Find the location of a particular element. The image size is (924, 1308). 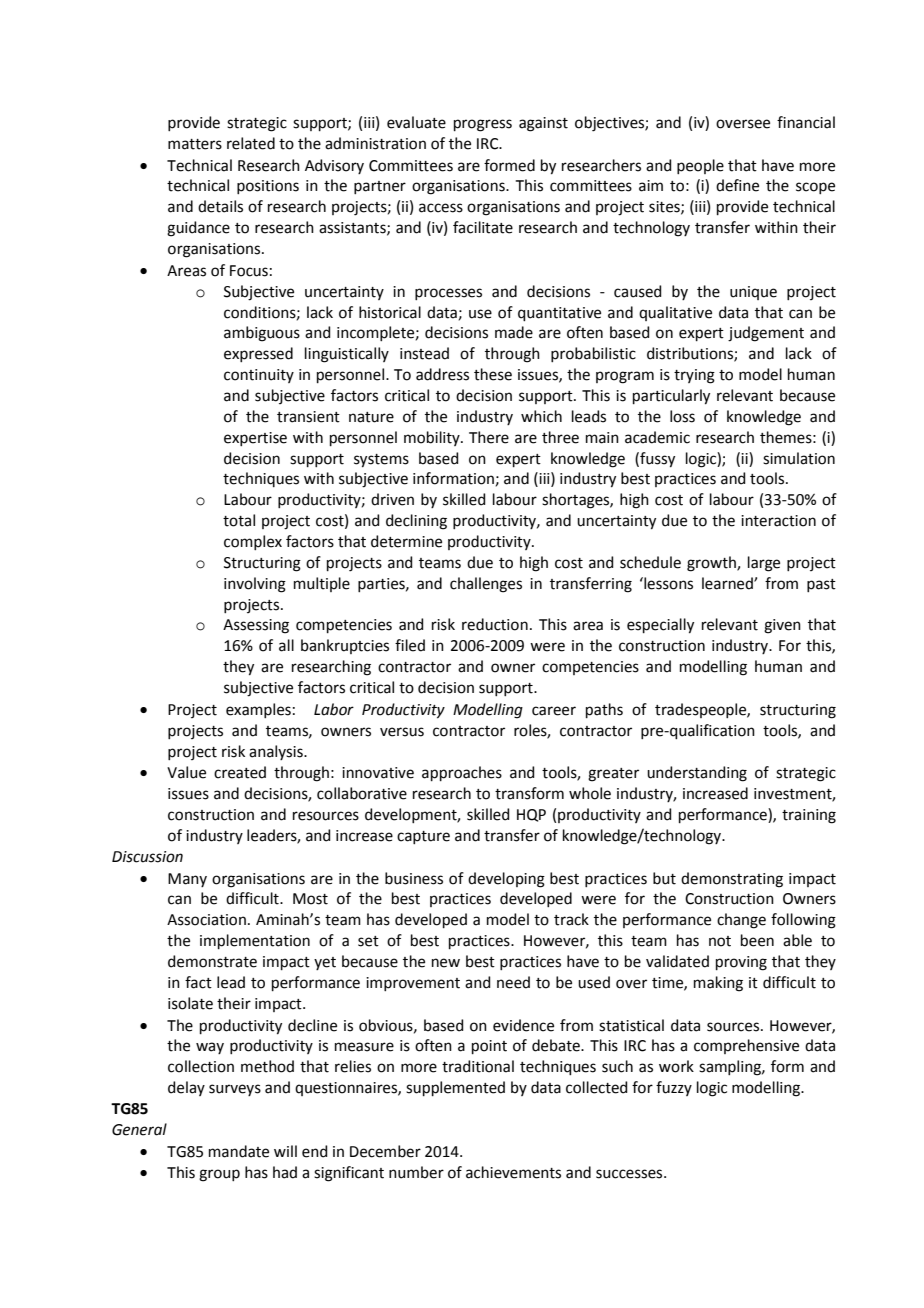

reduction is located at coordinates (495, 624).
